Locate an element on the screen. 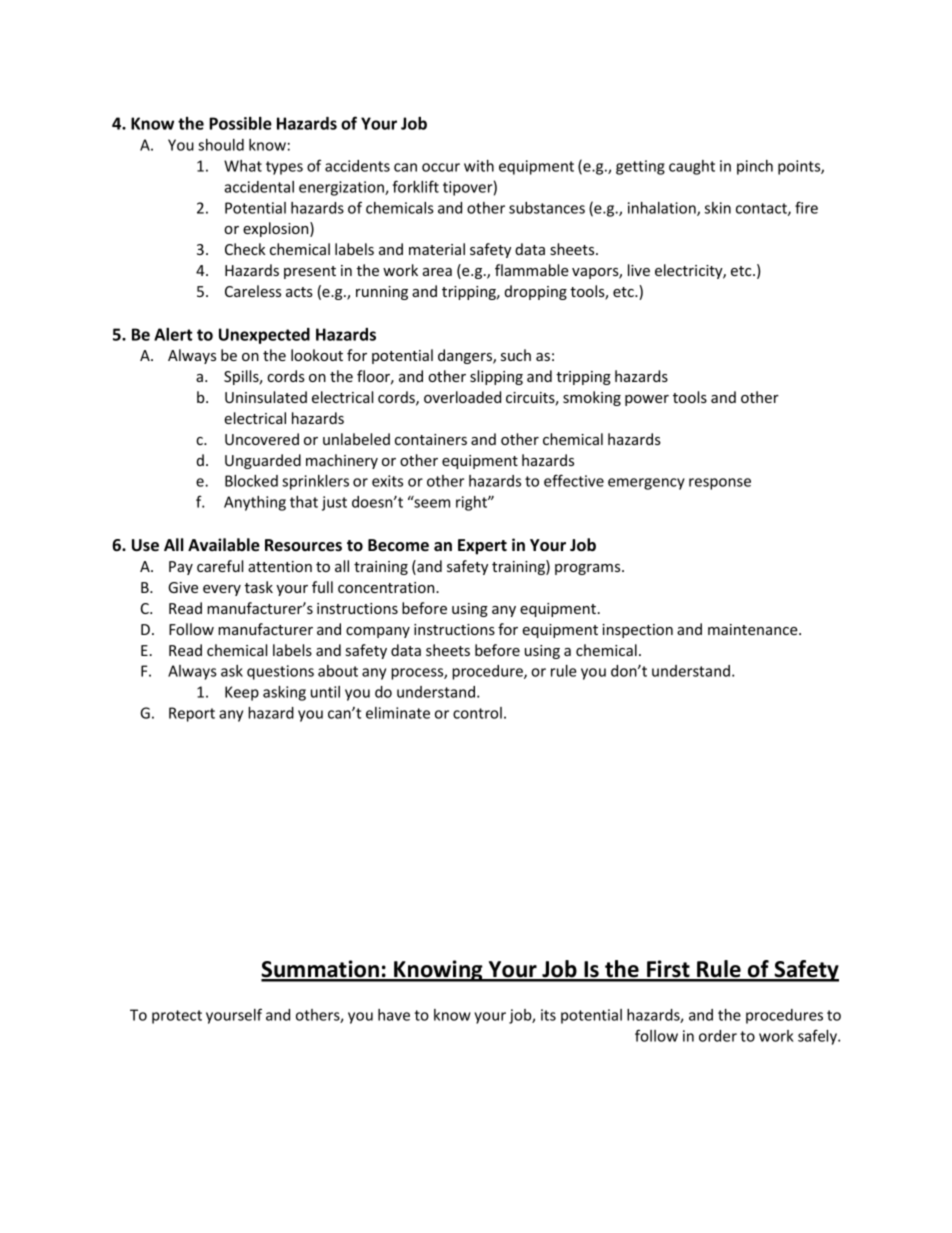  Uncovered is located at coordinates (262, 439).
